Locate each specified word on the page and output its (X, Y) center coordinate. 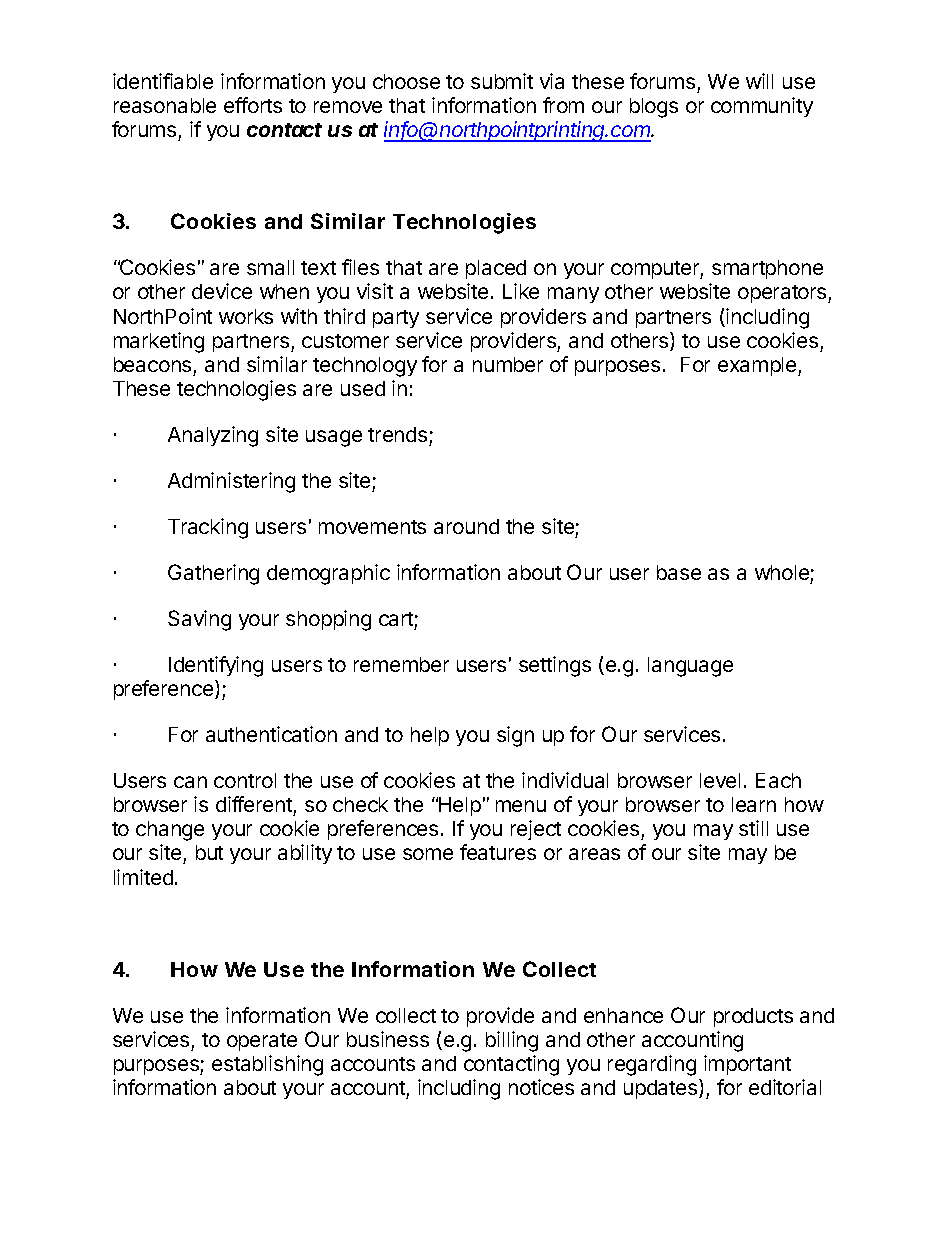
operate (262, 1042)
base (679, 572)
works (246, 316)
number (508, 364)
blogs (654, 108)
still (753, 828)
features (498, 852)
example (758, 366)
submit (502, 81)
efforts (253, 105)
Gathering (213, 574)
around (466, 526)
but (209, 852)
